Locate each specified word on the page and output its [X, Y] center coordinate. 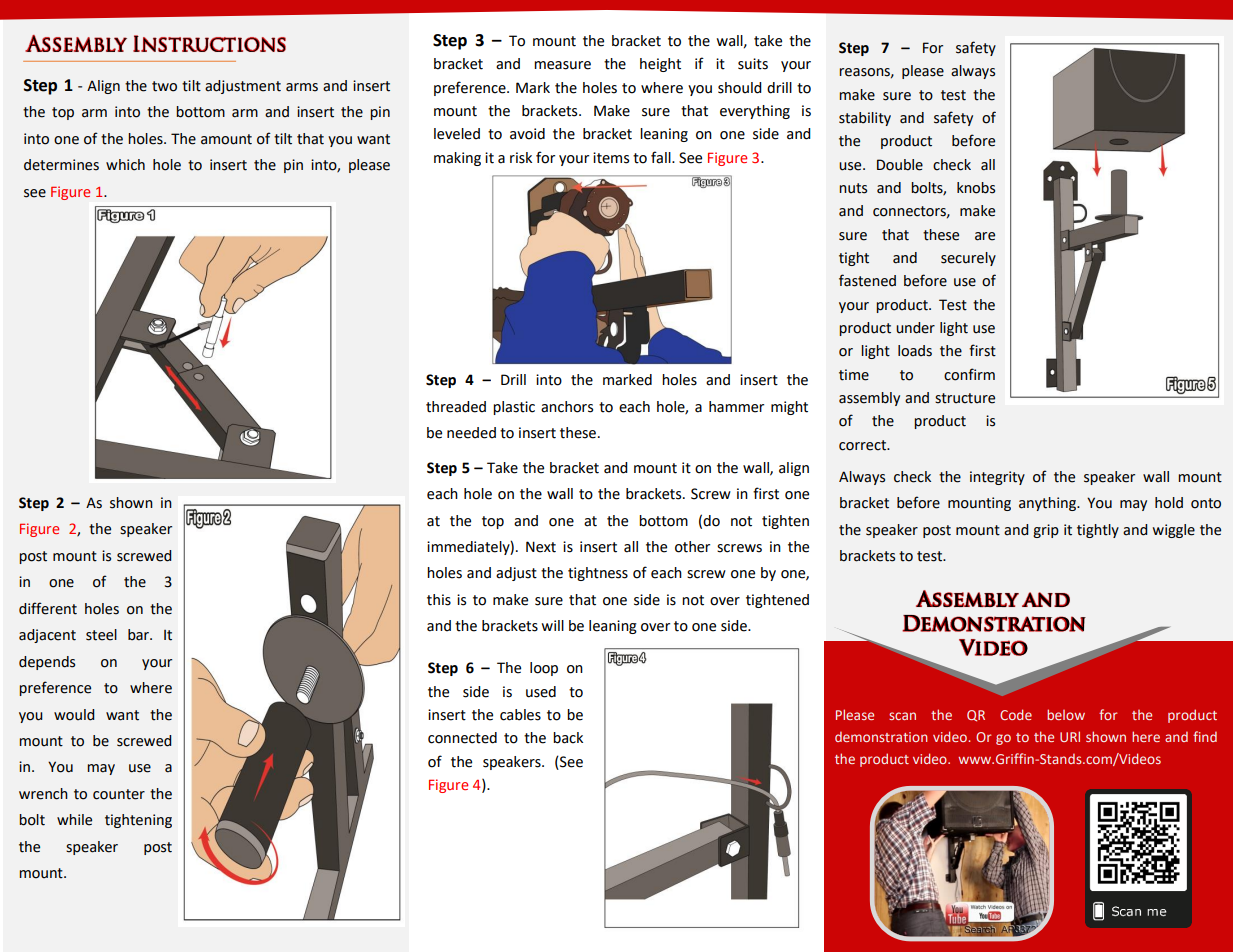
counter [119, 794]
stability [865, 119]
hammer [736, 407]
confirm [969, 374]
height [660, 65]
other [692, 547]
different [48, 608]
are [985, 236]
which [125, 165]
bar [140, 635]
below [1066, 714]
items [611, 158]
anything [1048, 504]
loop [544, 669]
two [164, 86]
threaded [456, 407]
